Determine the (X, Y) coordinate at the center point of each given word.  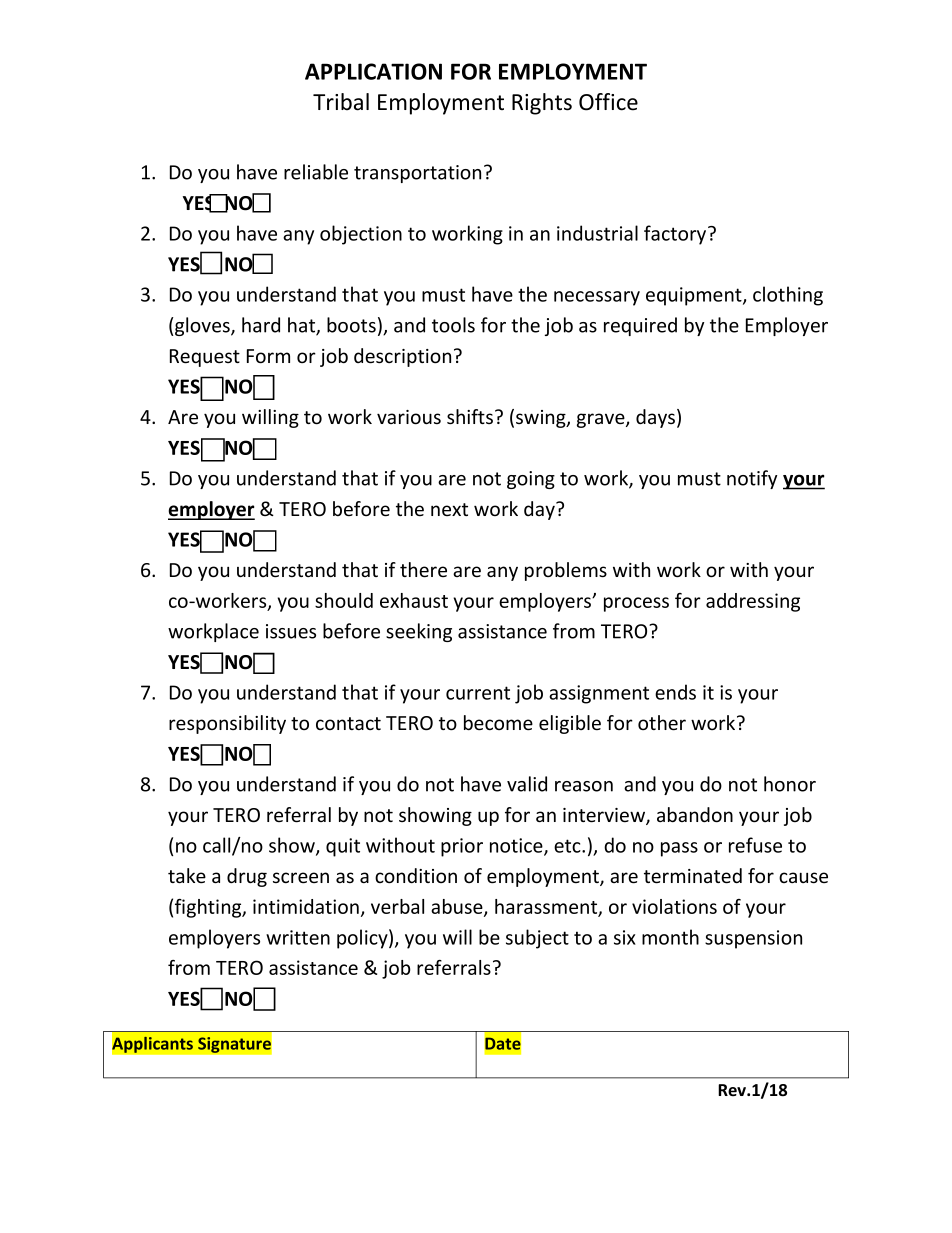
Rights (542, 104)
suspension (753, 939)
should (344, 600)
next (449, 509)
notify (752, 479)
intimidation (306, 906)
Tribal (341, 102)
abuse (458, 907)
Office (608, 102)
